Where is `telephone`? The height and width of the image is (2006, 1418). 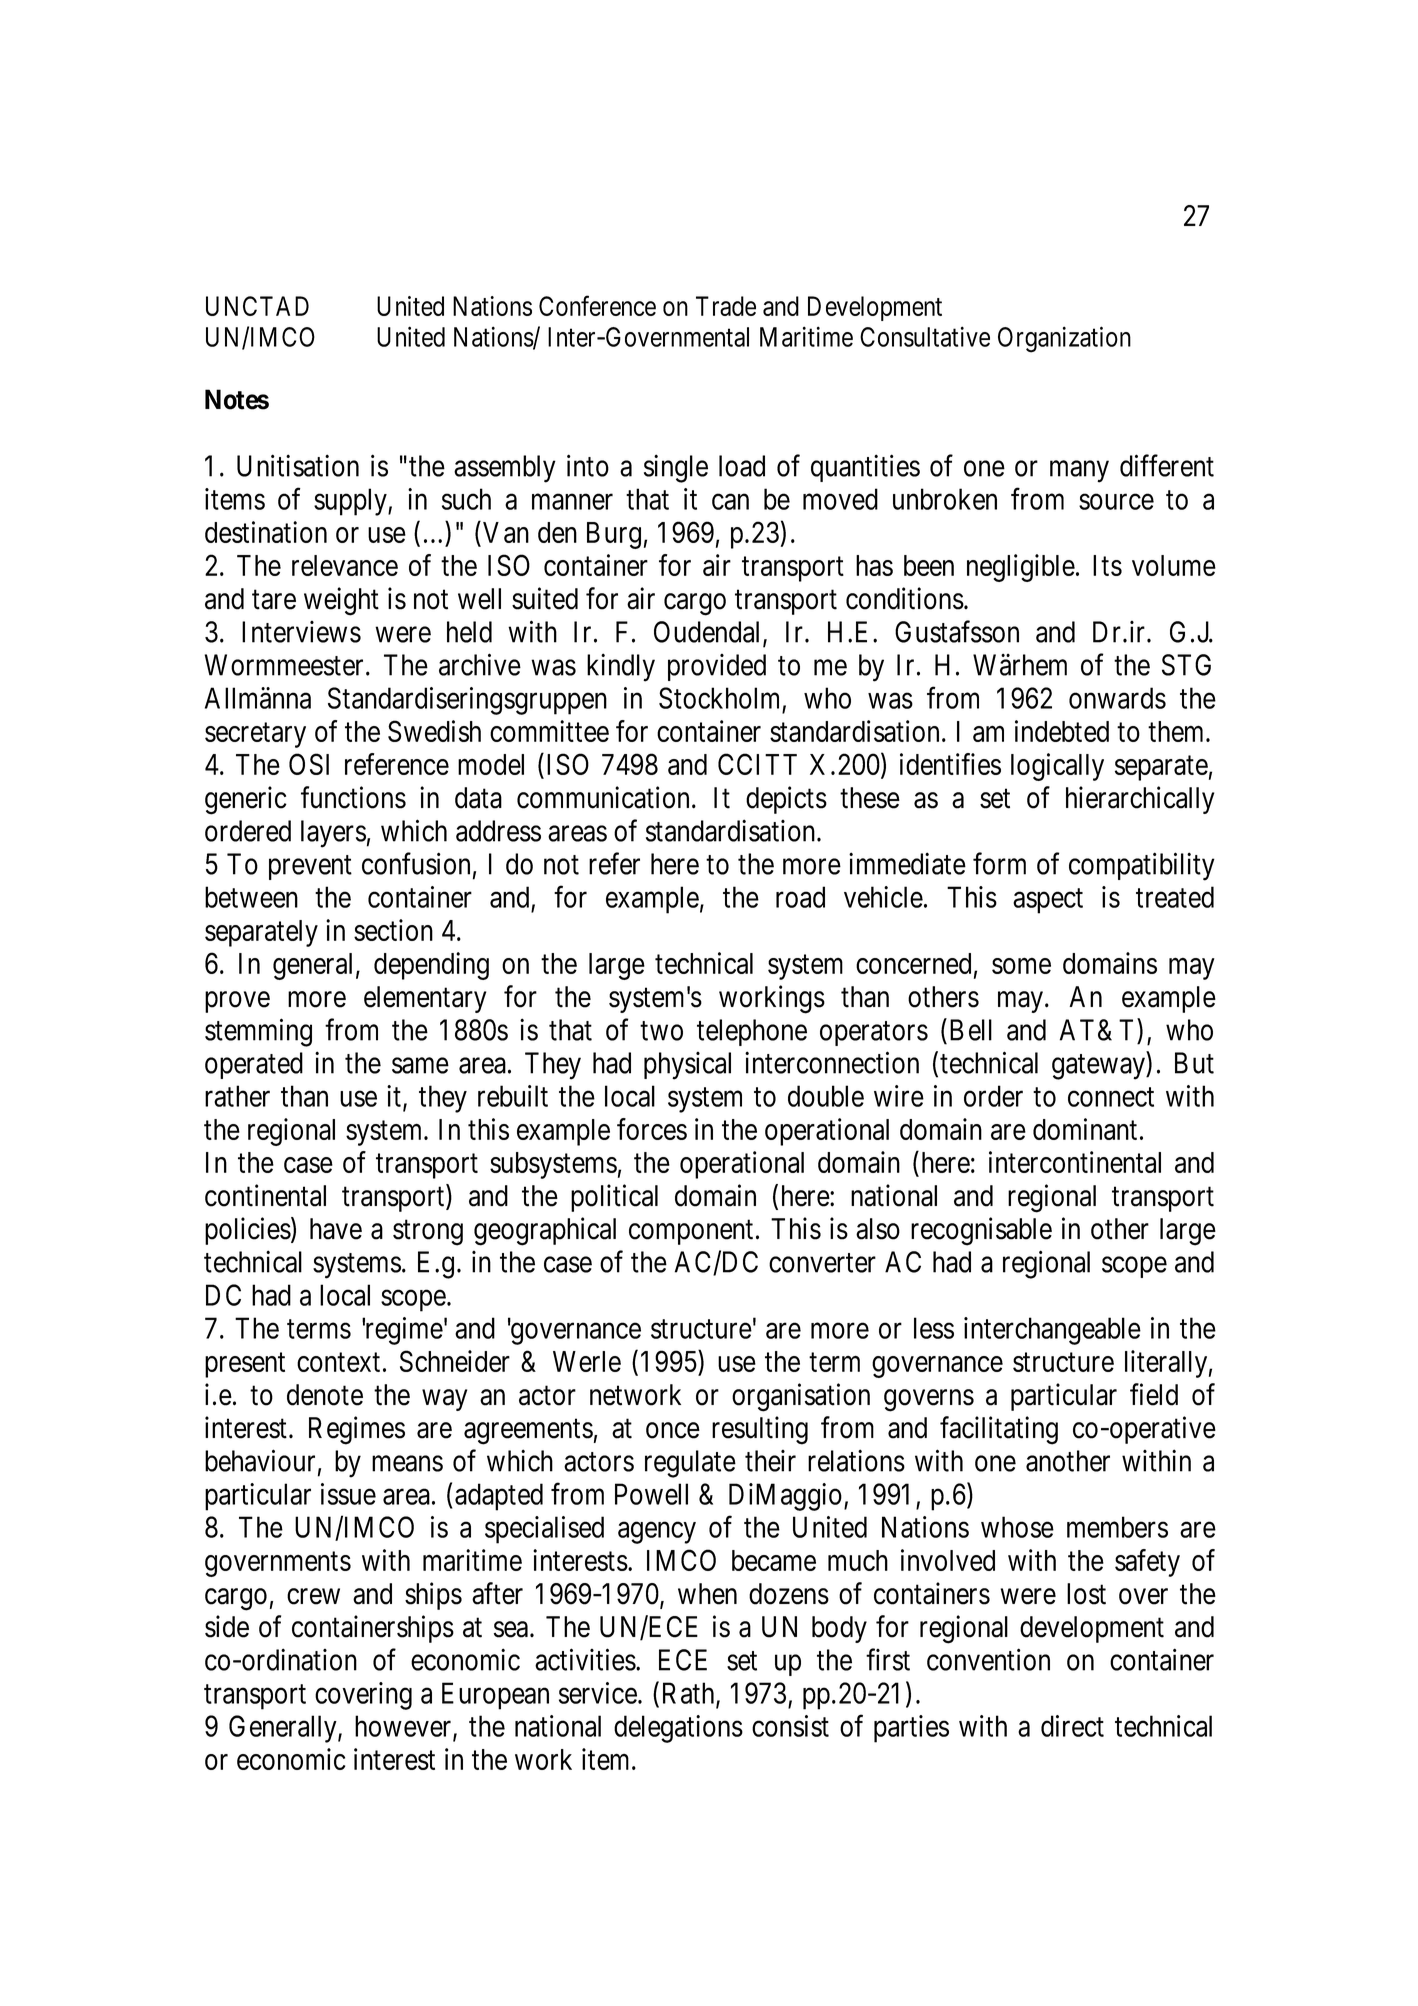 telephone is located at coordinates (752, 1032).
